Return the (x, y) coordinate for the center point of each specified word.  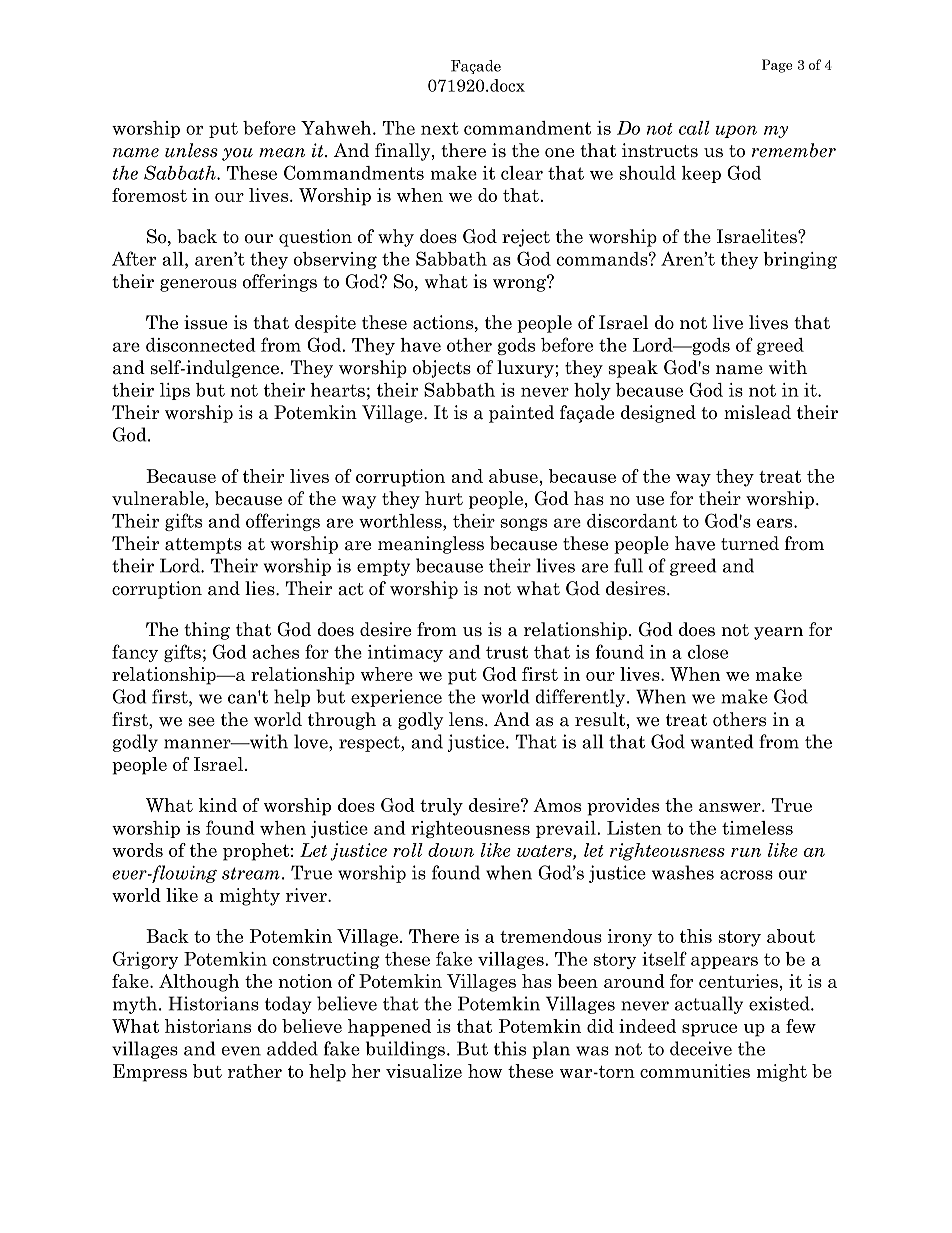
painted (521, 414)
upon (736, 131)
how (485, 1071)
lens (467, 719)
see (202, 722)
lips (175, 391)
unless (191, 150)
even (241, 1051)
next (440, 128)
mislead (757, 412)
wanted (722, 741)
